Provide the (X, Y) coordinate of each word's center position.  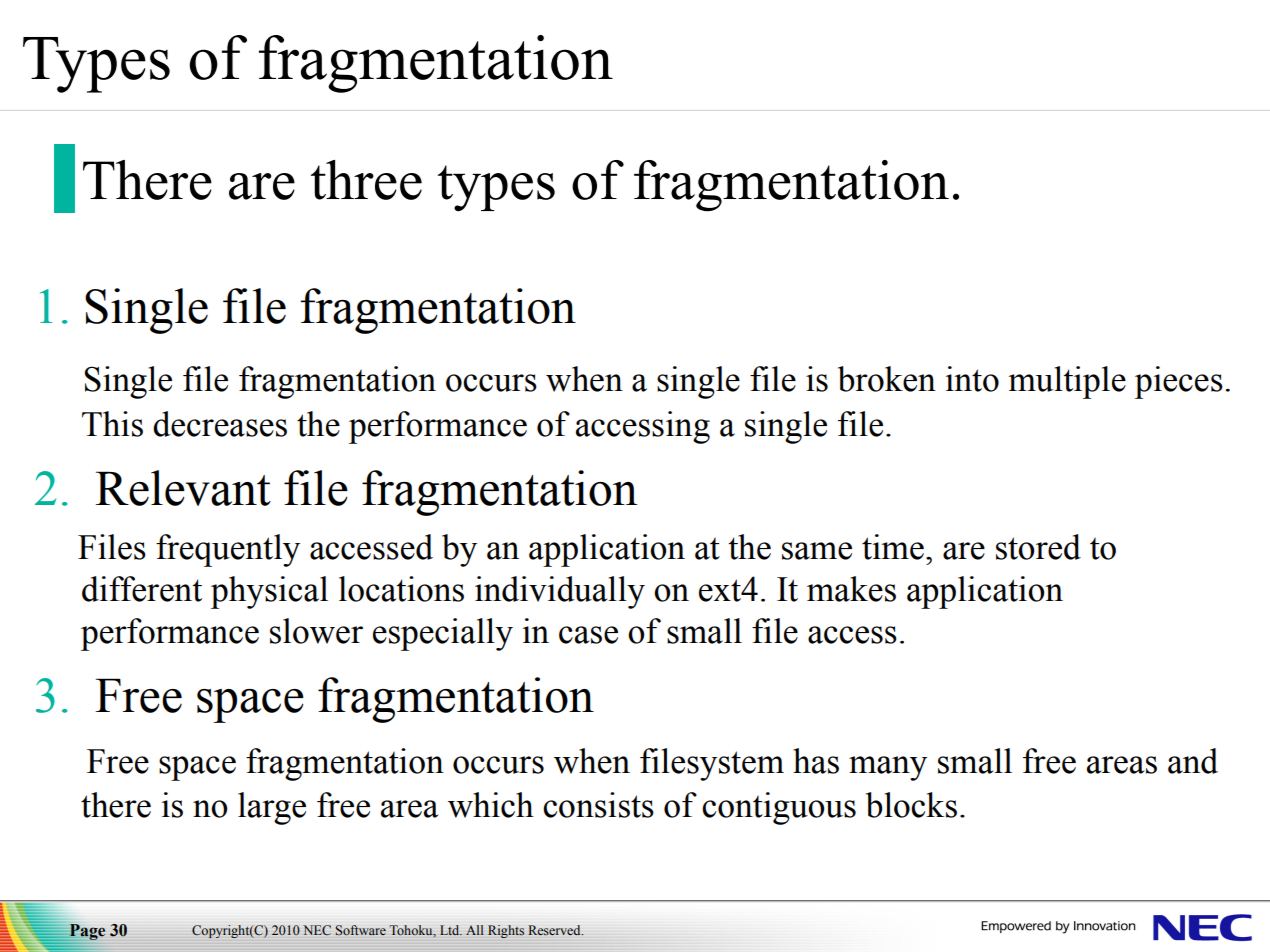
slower (316, 631)
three (366, 180)
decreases (220, 424)
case (588, 635)
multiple (1067, 382)
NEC (317, 930)
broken (887, 379)
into (972, 379)
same (817, 551)
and (1193, 761)
